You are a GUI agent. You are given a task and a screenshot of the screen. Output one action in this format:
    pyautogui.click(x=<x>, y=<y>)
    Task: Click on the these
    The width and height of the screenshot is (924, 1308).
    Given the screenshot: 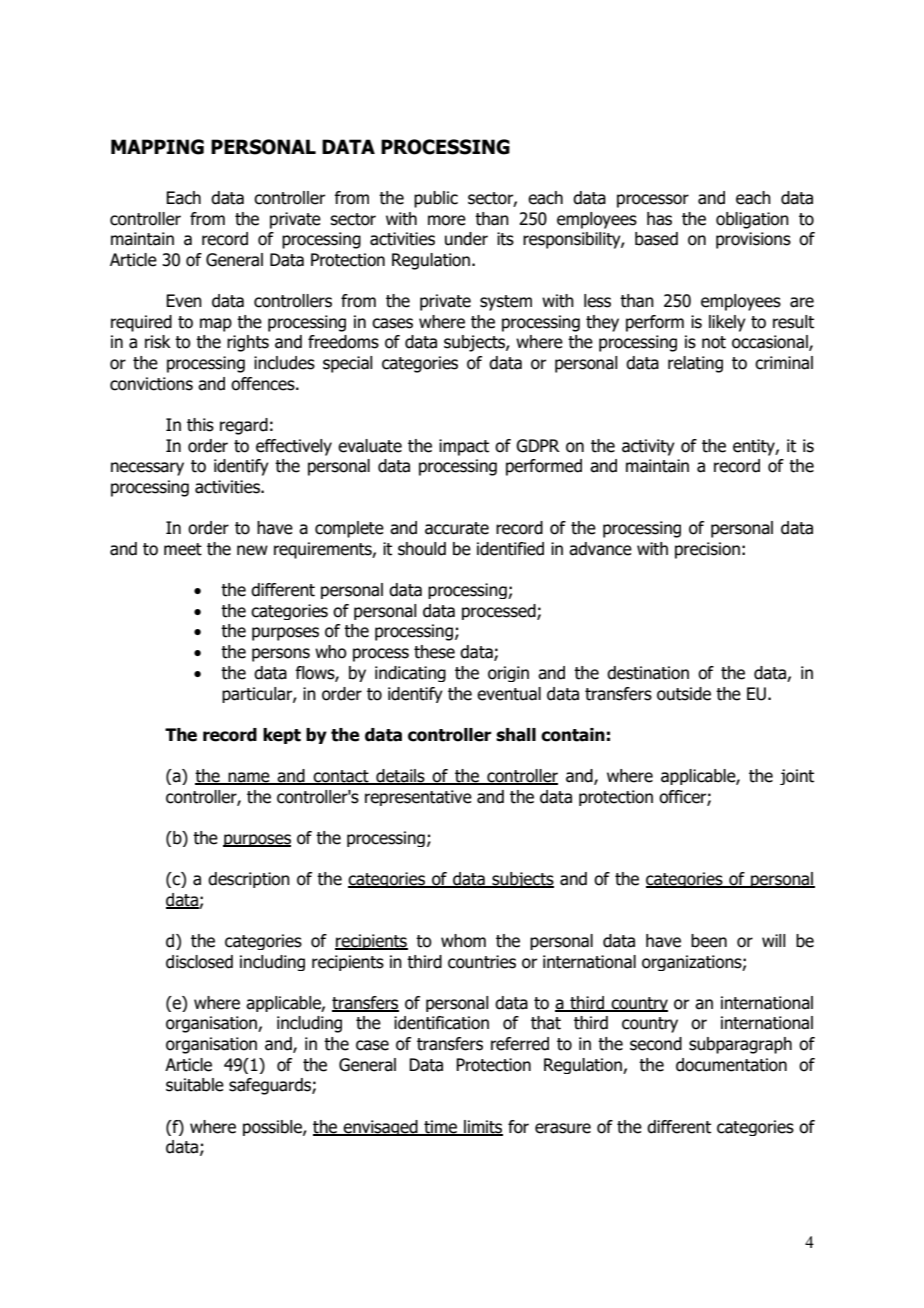 What is the action you would take?
    pyautogui.click(x=434, y=652)
